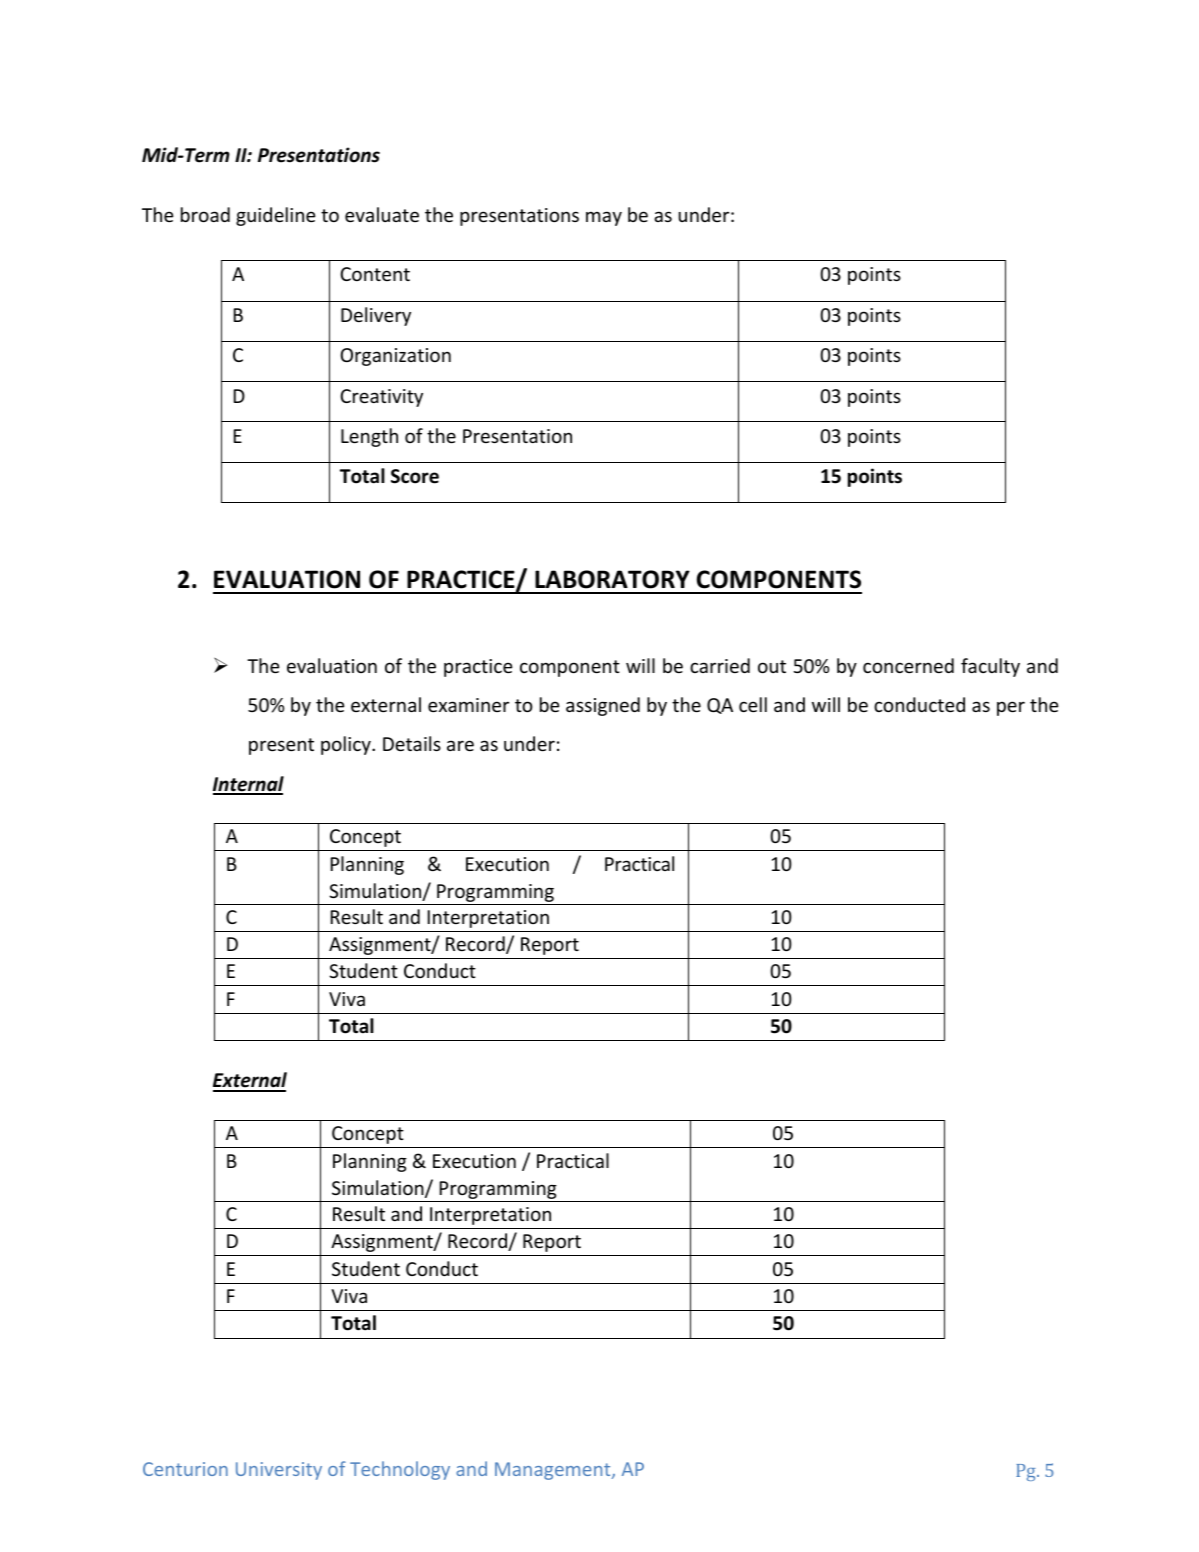 This image has width=1199, height=1552. What do you see at coordinates (248, 785) in the image?
I see `Internal` at bounding box center [248, 785].
